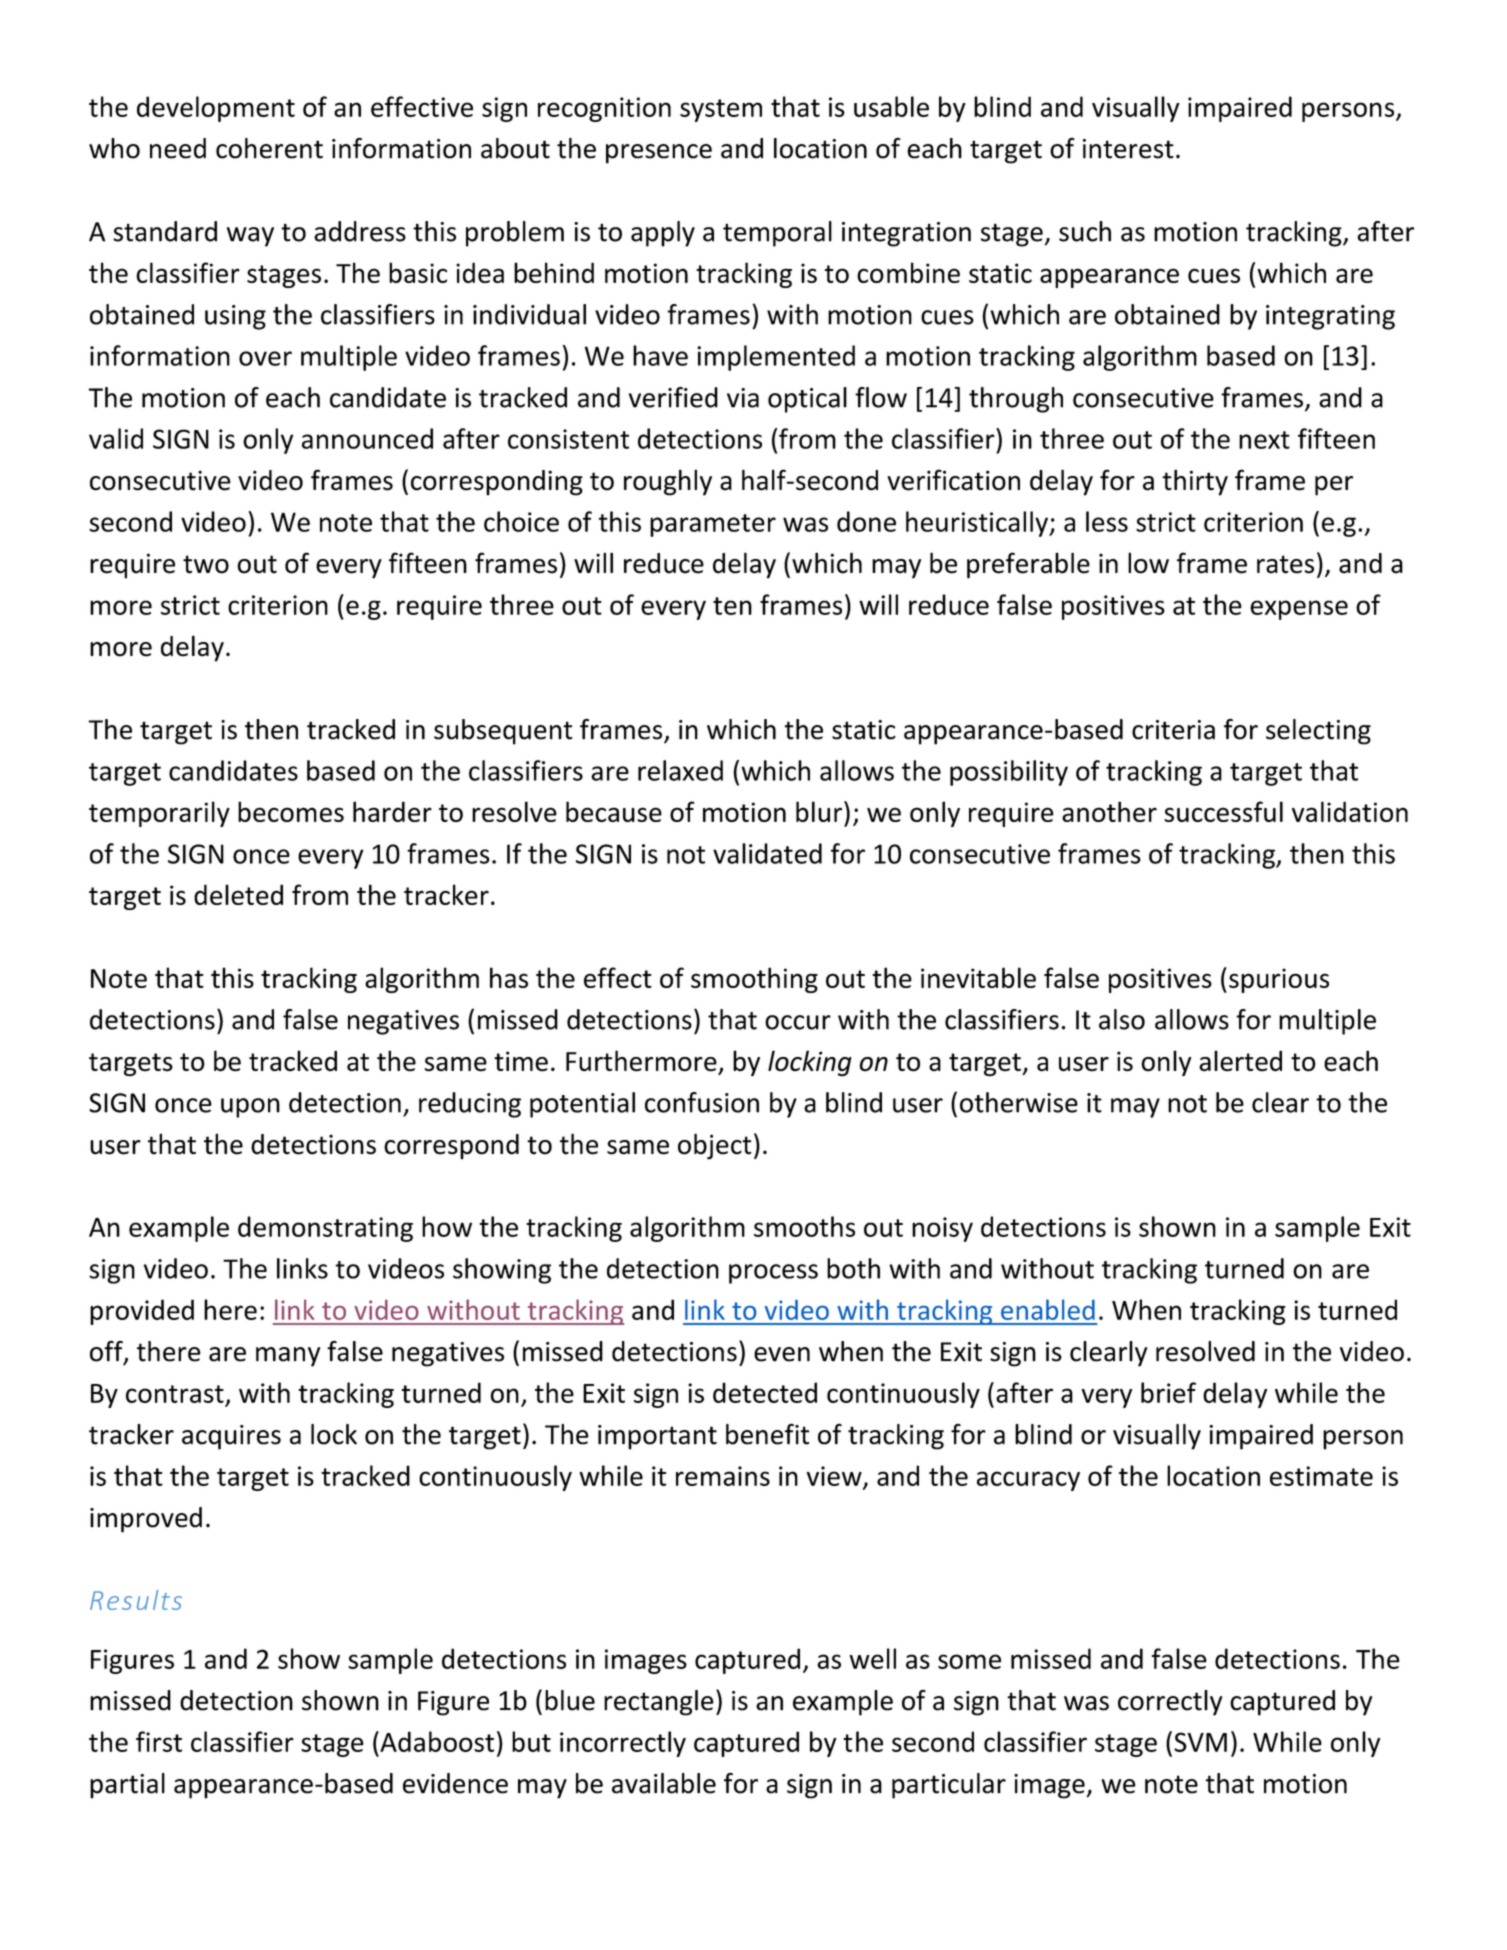  What do you see at coordinates (754, 980) in the screenshot?
I see `smoothing` at bounding box center [754, 980].
